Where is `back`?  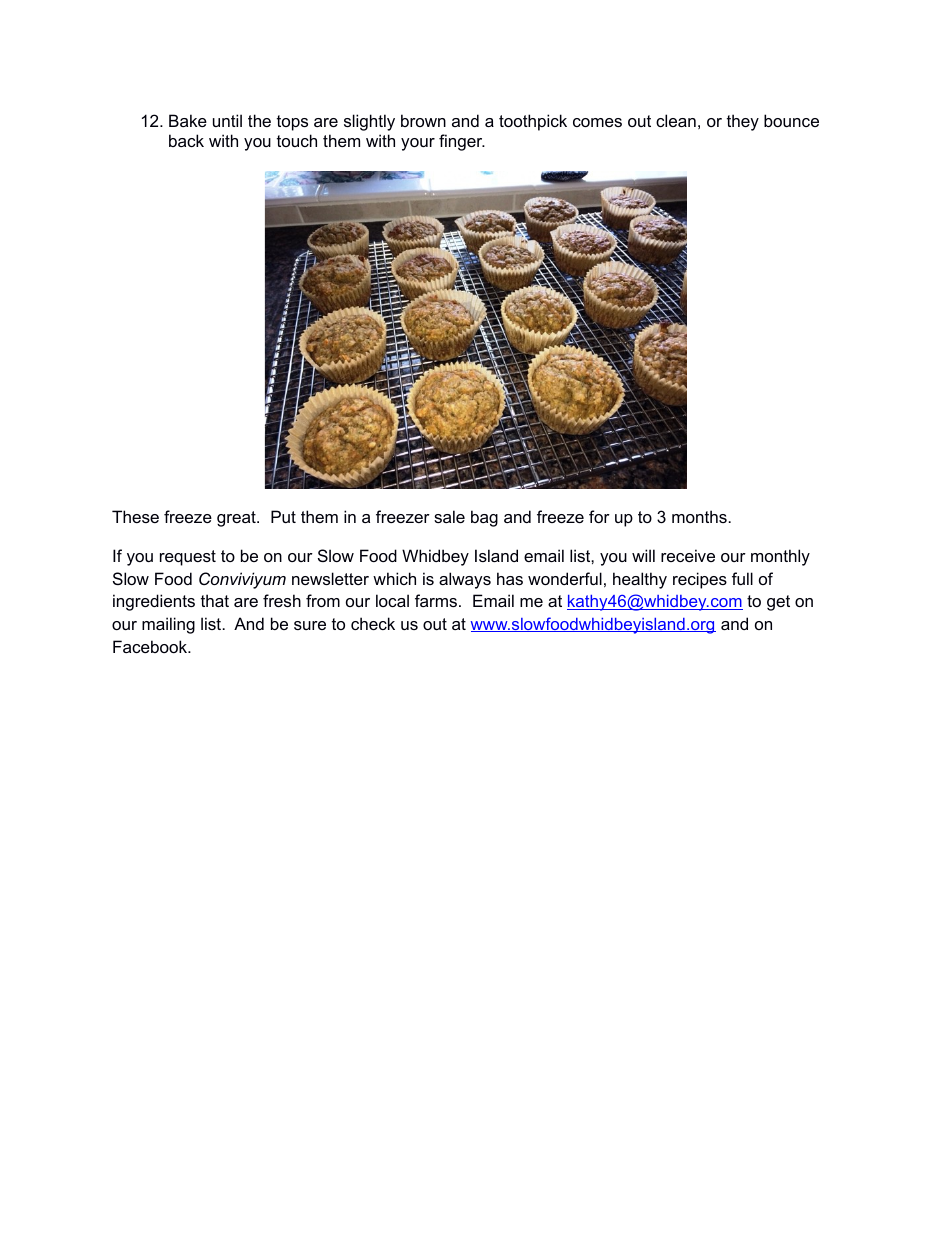 back is located at coordinates (186, 140).
